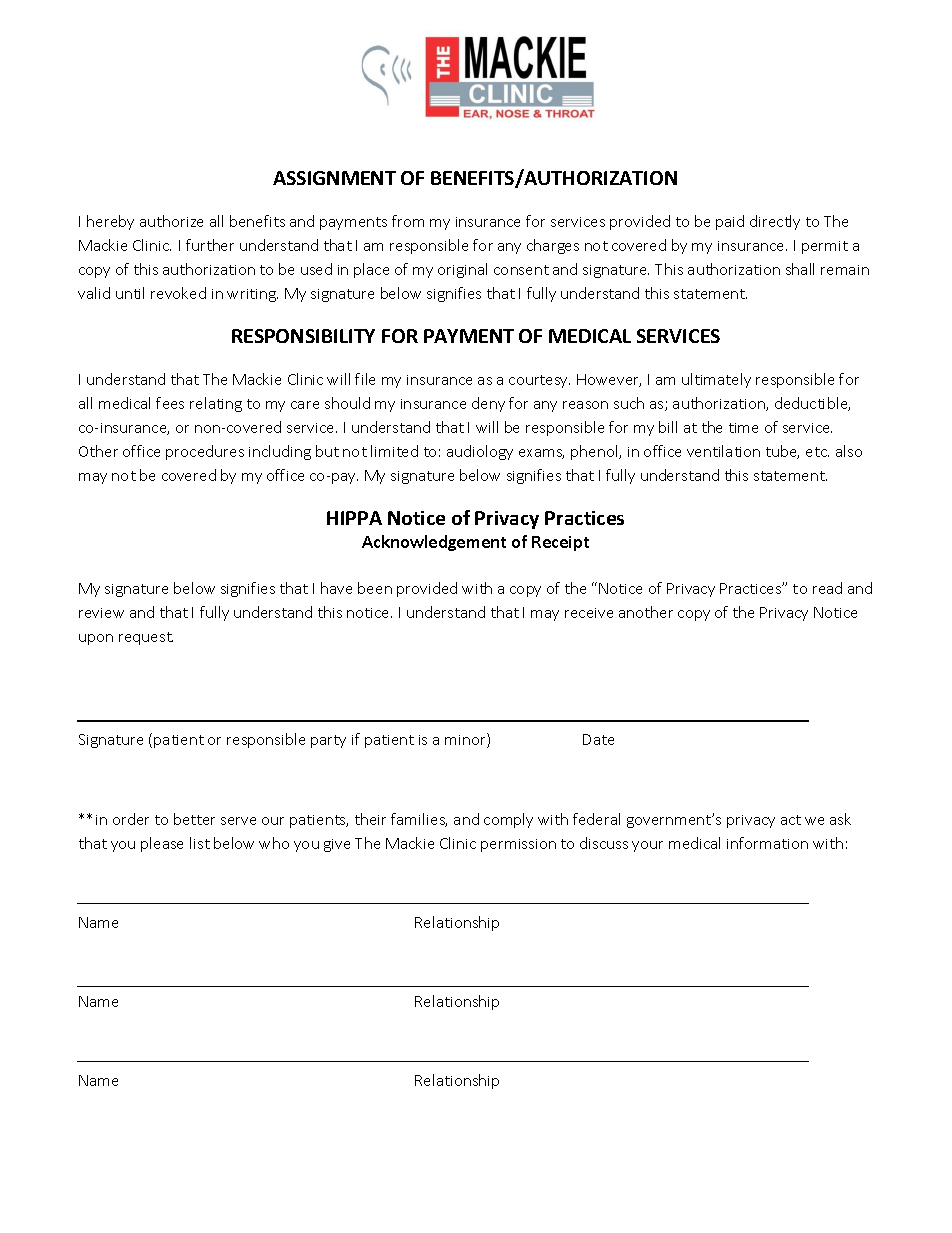  Describe the element at coordinates (589, 613) in the screenshot. I see `receive` at that location.
